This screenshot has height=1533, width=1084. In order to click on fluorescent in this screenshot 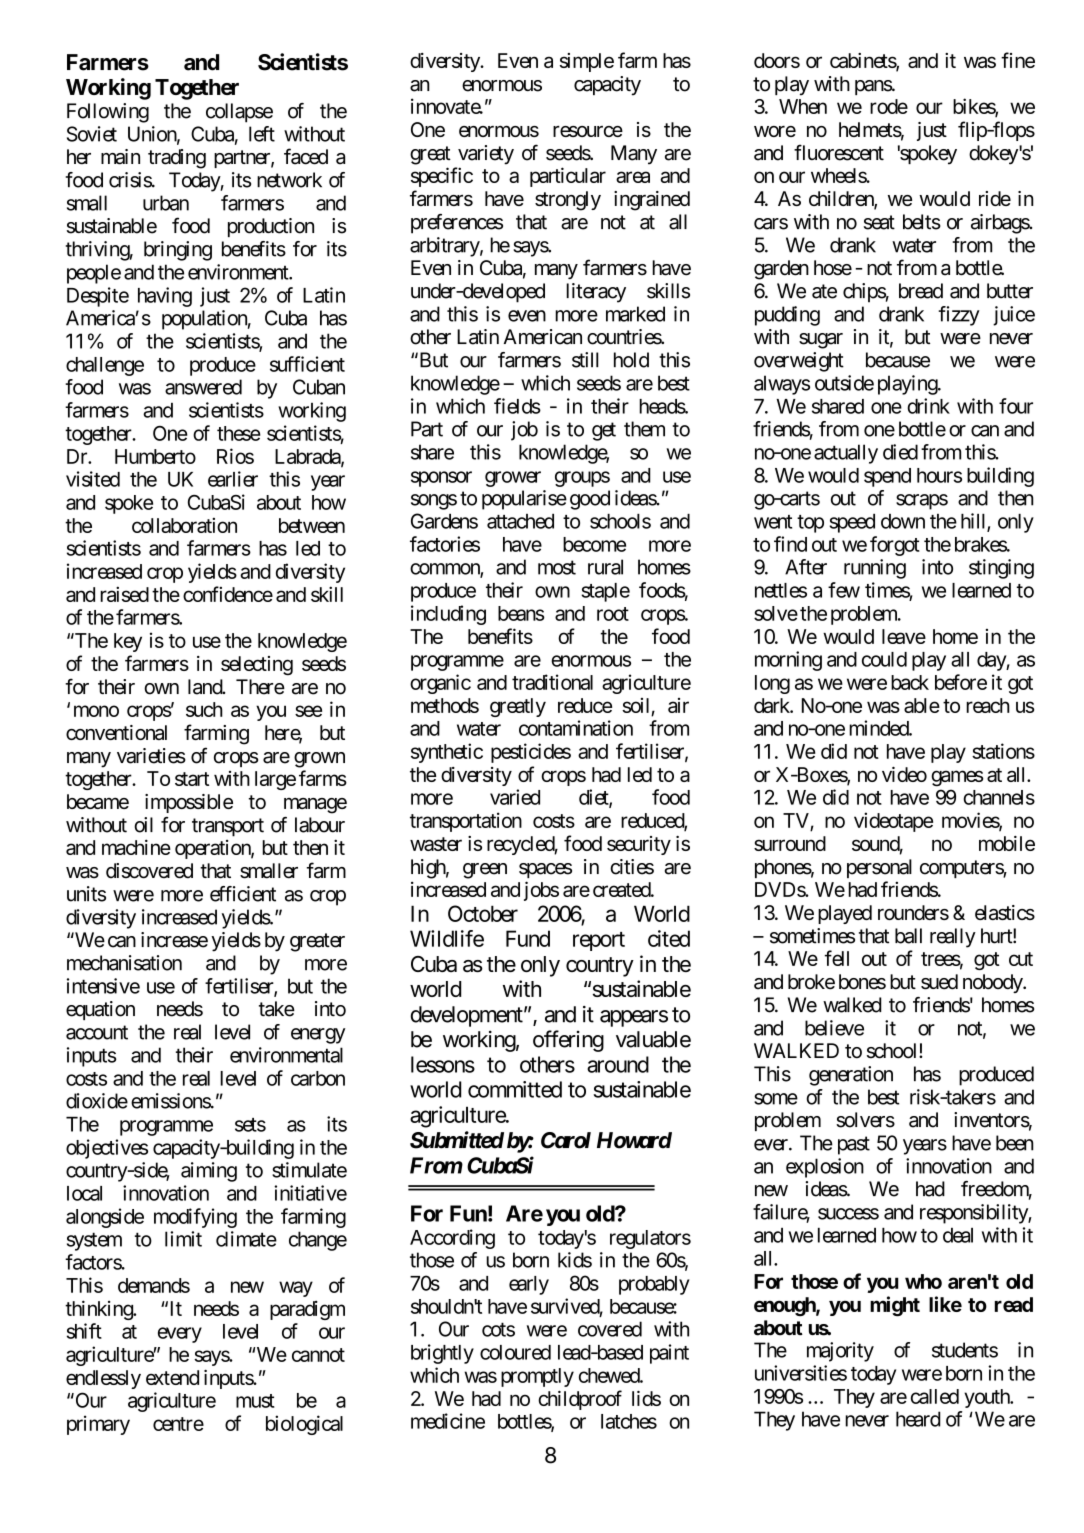, I will do `click(839, 152)`.
